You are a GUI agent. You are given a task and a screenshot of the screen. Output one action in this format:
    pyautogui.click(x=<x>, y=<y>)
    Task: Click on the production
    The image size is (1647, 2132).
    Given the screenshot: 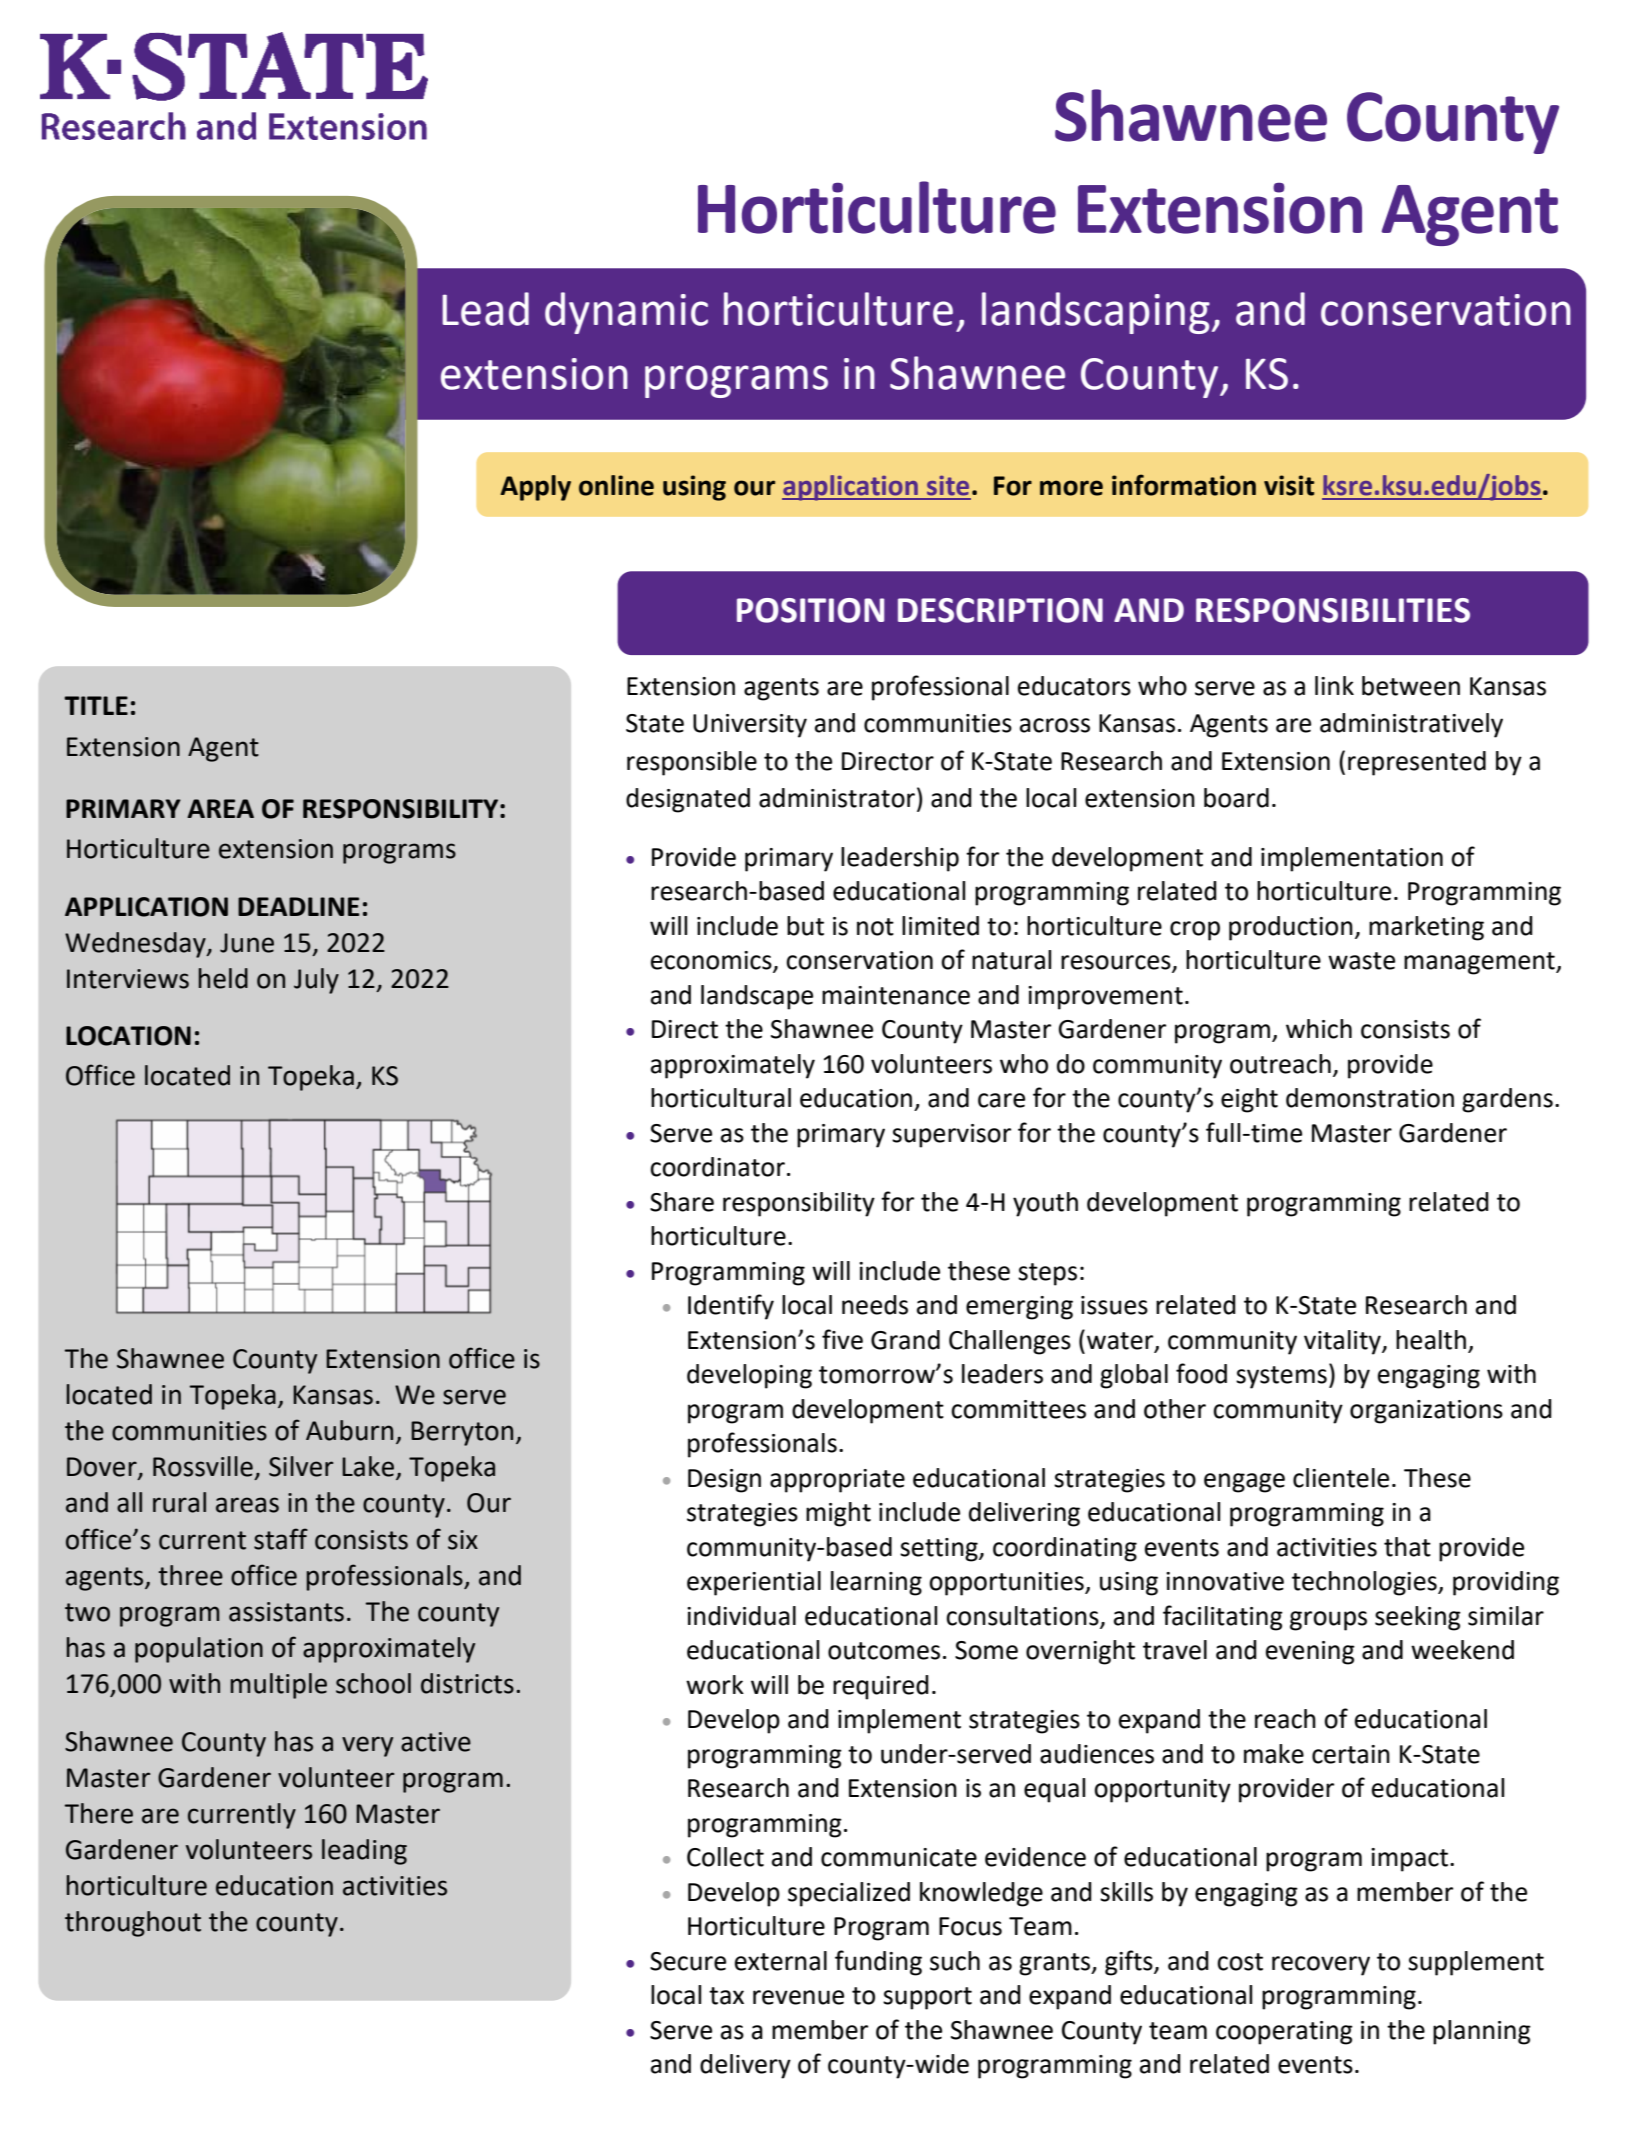 What is the action you would take?
    pyautogui.click(x=1291, y=928)
